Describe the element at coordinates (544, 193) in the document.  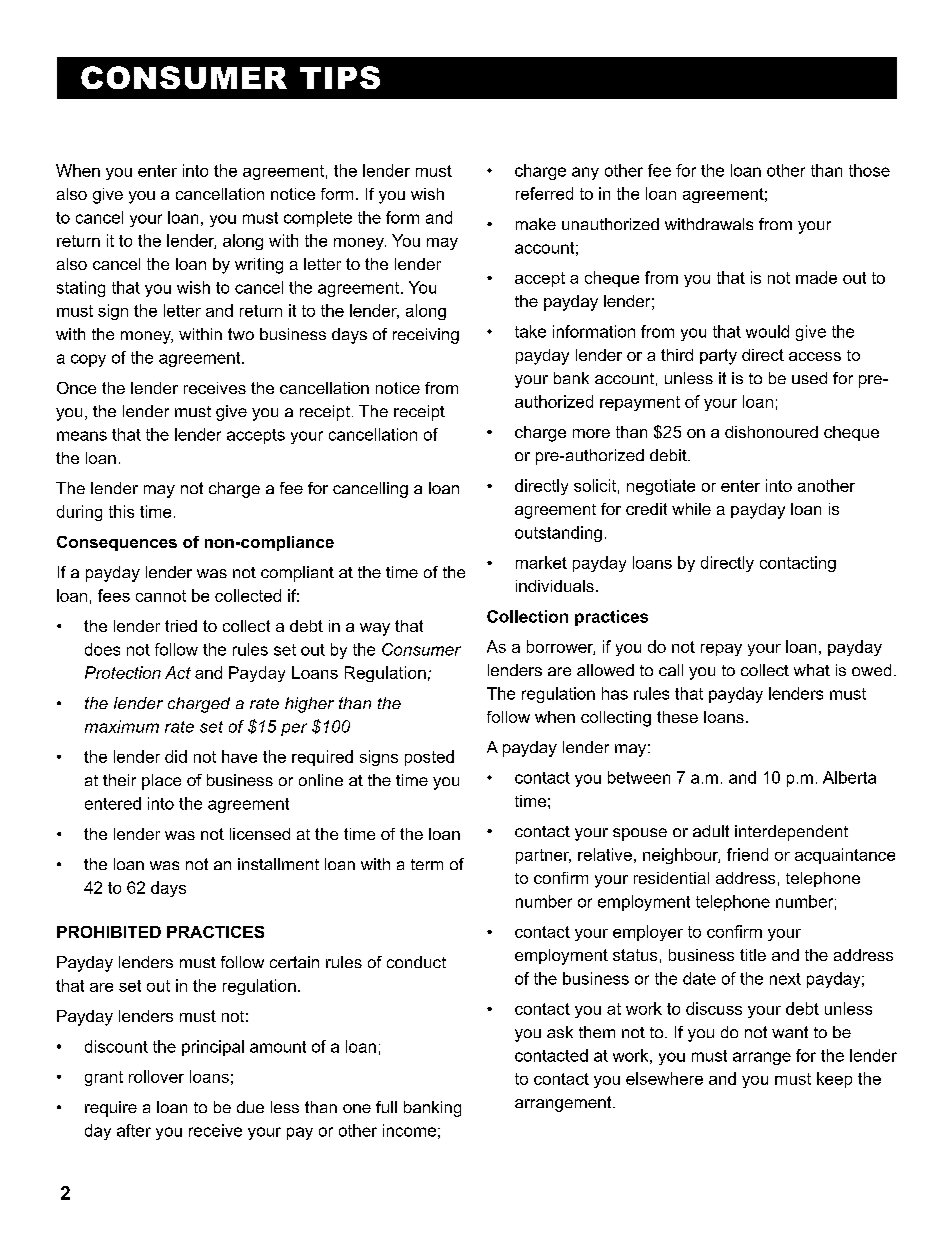
I see `referred` at that location.
